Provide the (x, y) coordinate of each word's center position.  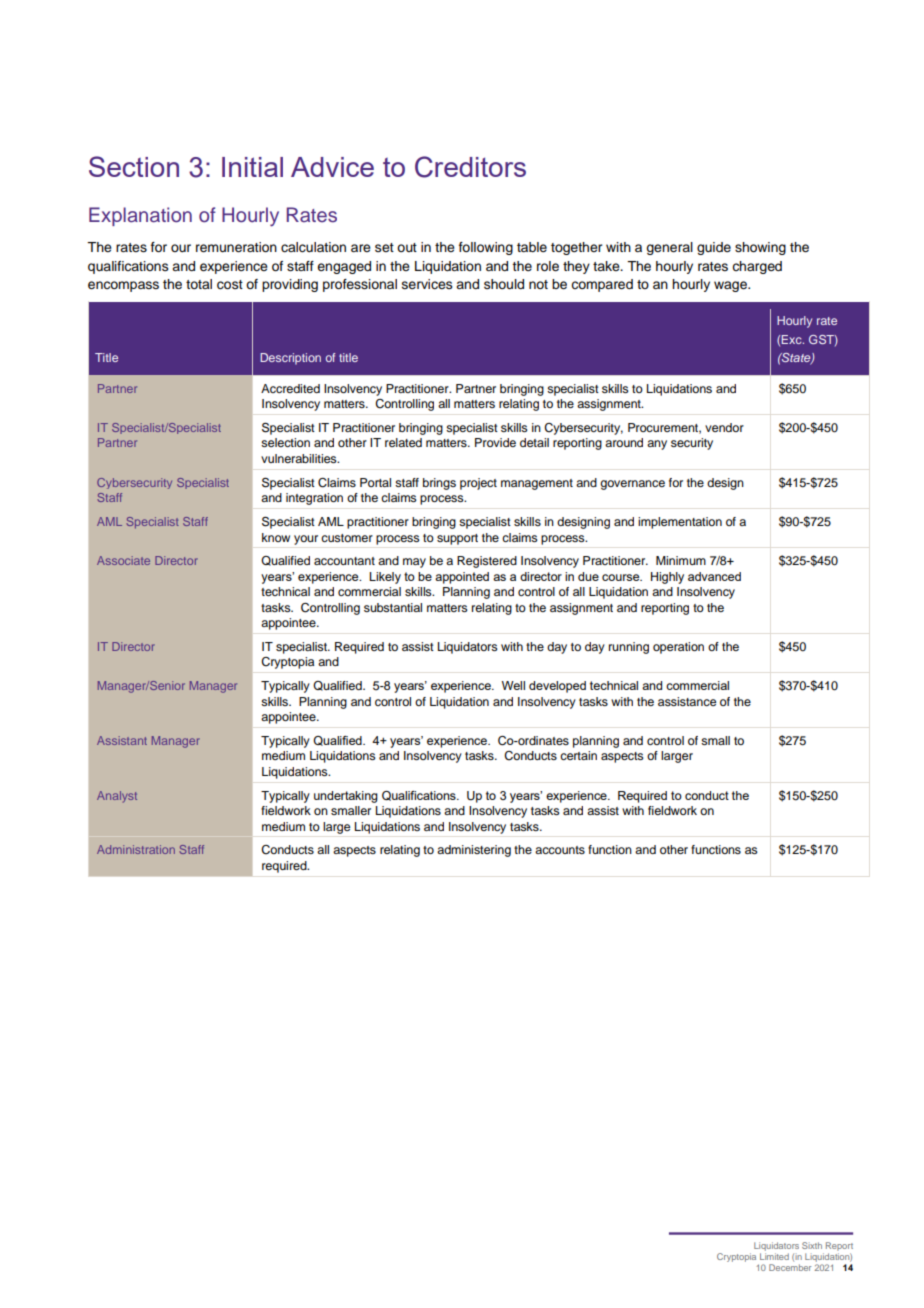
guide (714, 248)
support (457, 539)
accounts (560, 850)
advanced (714, 576)
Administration (136, 849)
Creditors (470, 167)
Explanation (140, 216)
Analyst (117, 797)
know (276, 537)
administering (474, 851)
